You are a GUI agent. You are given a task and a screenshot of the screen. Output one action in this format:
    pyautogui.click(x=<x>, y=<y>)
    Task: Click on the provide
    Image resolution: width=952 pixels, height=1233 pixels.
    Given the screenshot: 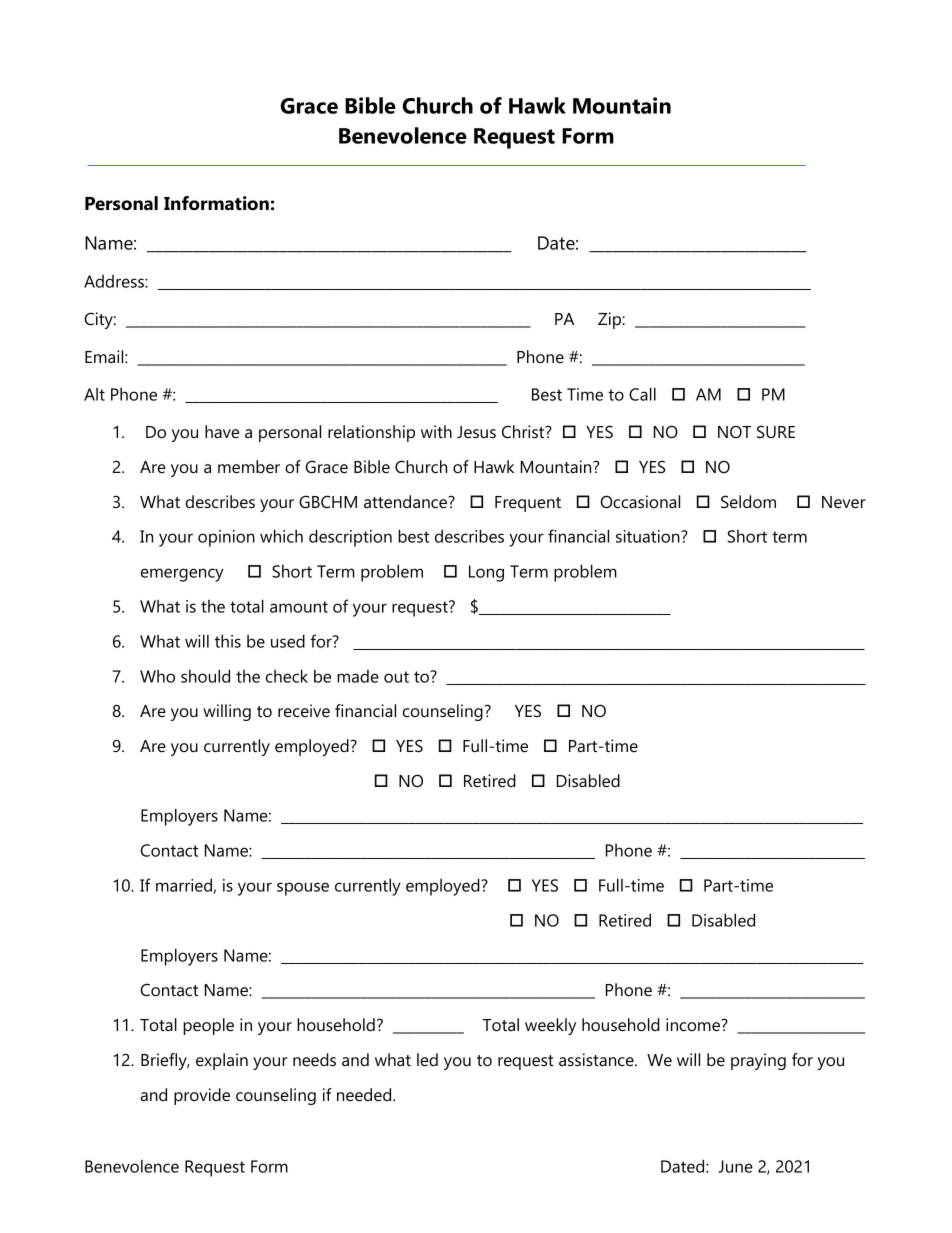 What is the action you would take?
    pyautogui.click(x=202, y=1096)
